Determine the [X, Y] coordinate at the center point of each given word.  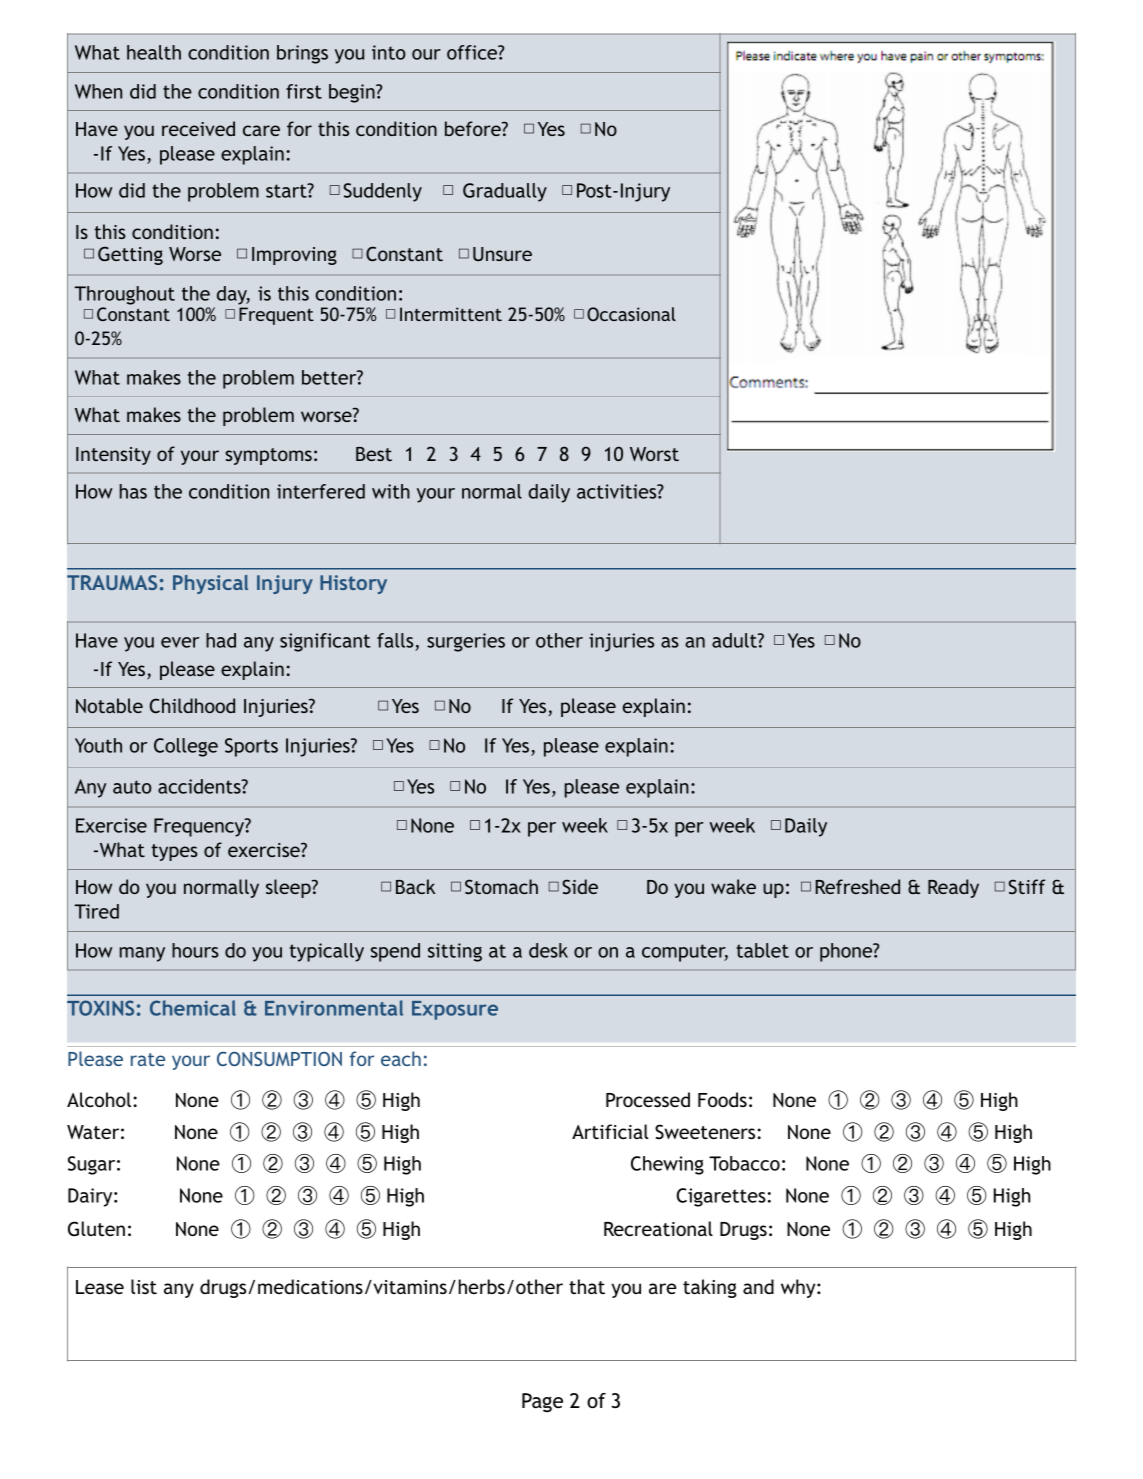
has [133, 491]
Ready [953, 888]
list [144, 1286]
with [391, 491]
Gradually [505, 192]
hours [195, 950]
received [198, 128]
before [474, 128]
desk [548, 950]
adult [735, 640]
